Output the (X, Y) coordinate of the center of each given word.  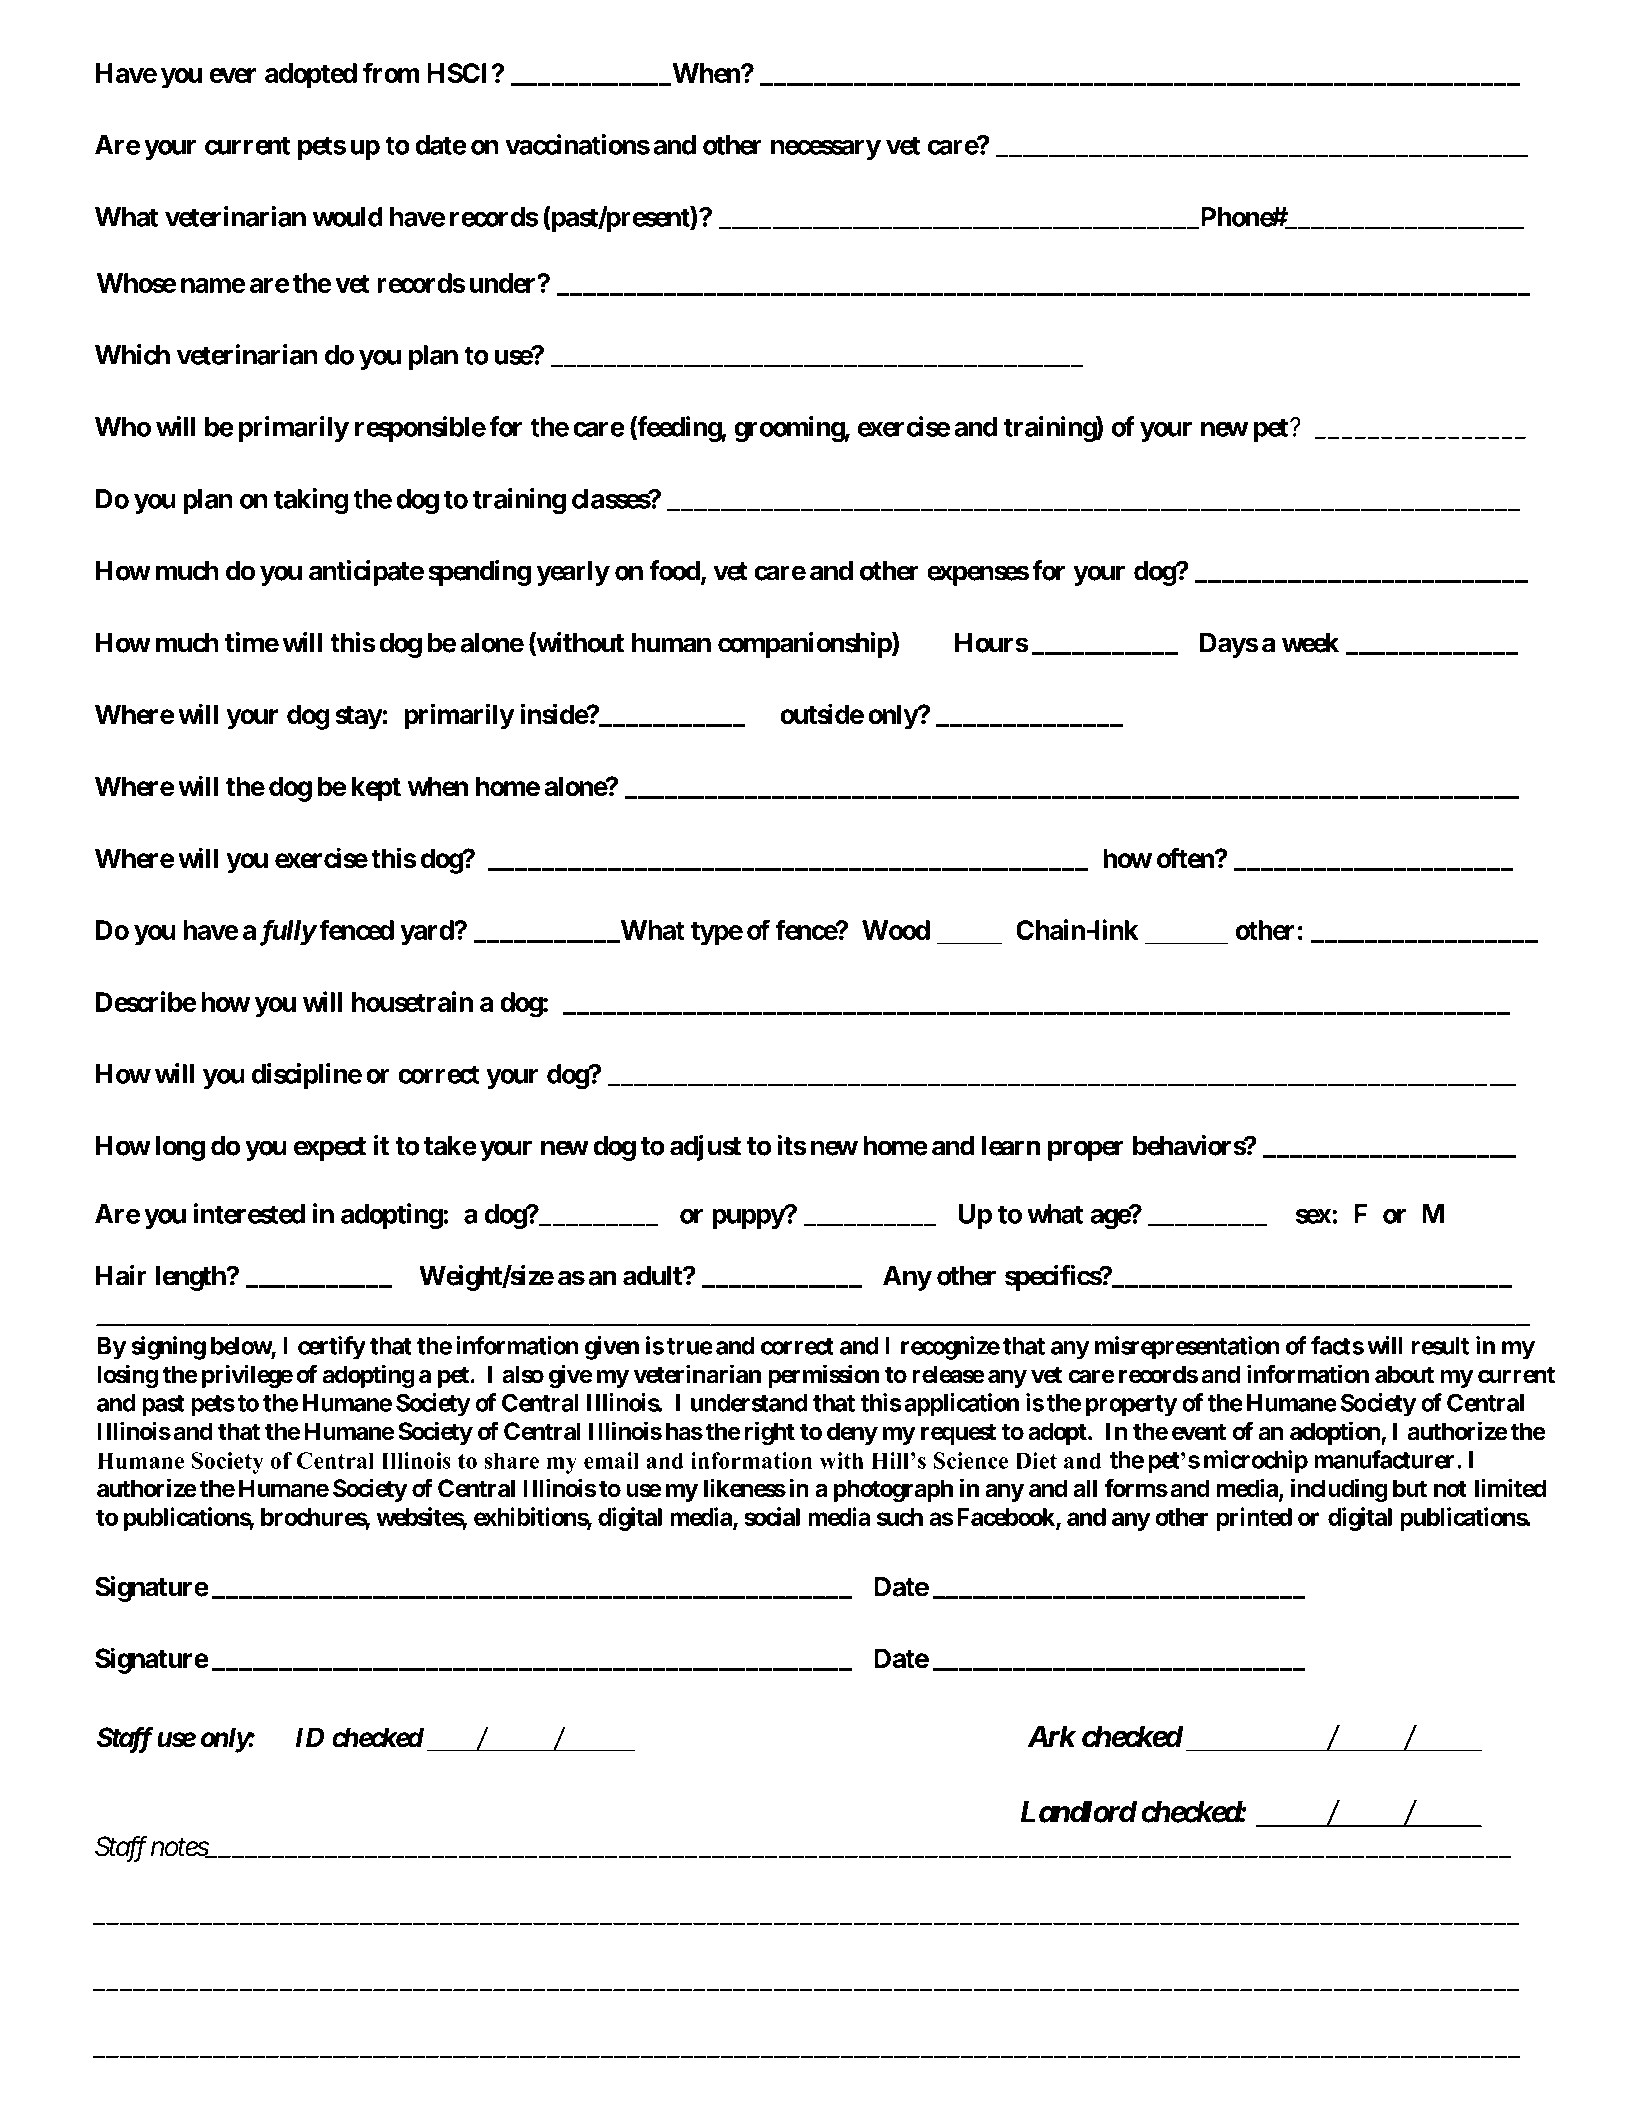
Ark (1051, 1736)
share (511, 1460)
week (1310, 643)
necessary (826, 150)
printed (1254, 1519)
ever (232, 75)
